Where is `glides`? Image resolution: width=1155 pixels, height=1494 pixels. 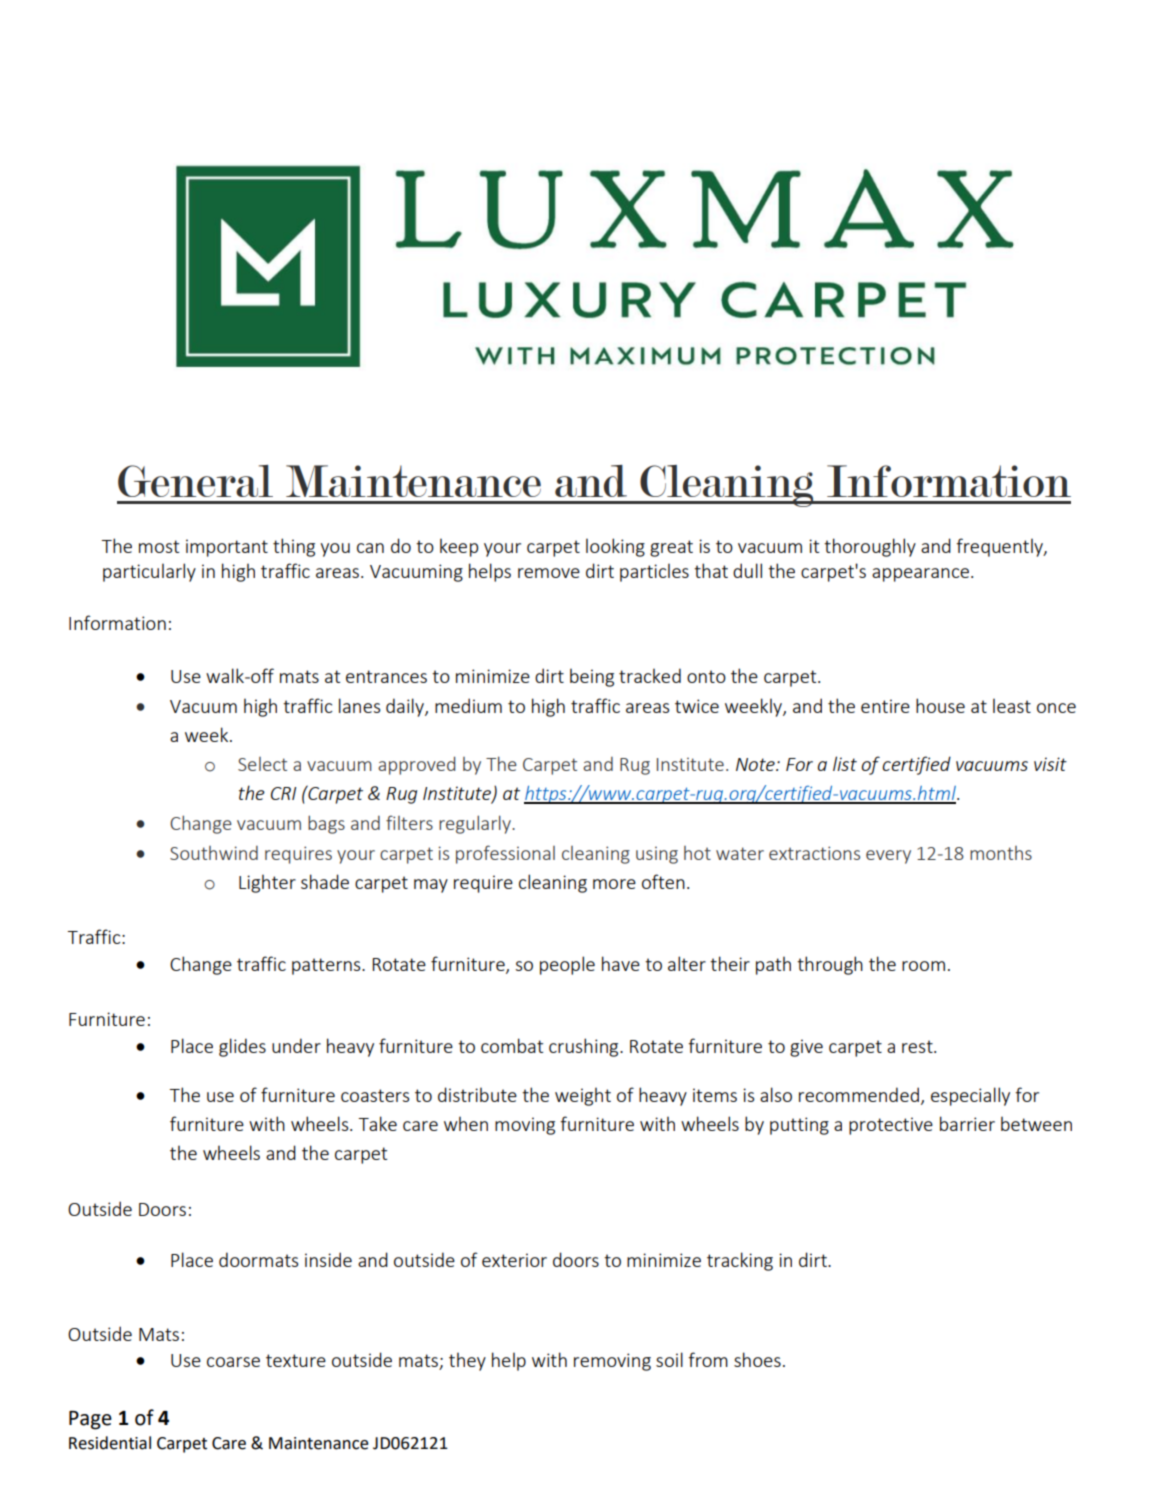
glides is located at coordinates (242, 1047).
